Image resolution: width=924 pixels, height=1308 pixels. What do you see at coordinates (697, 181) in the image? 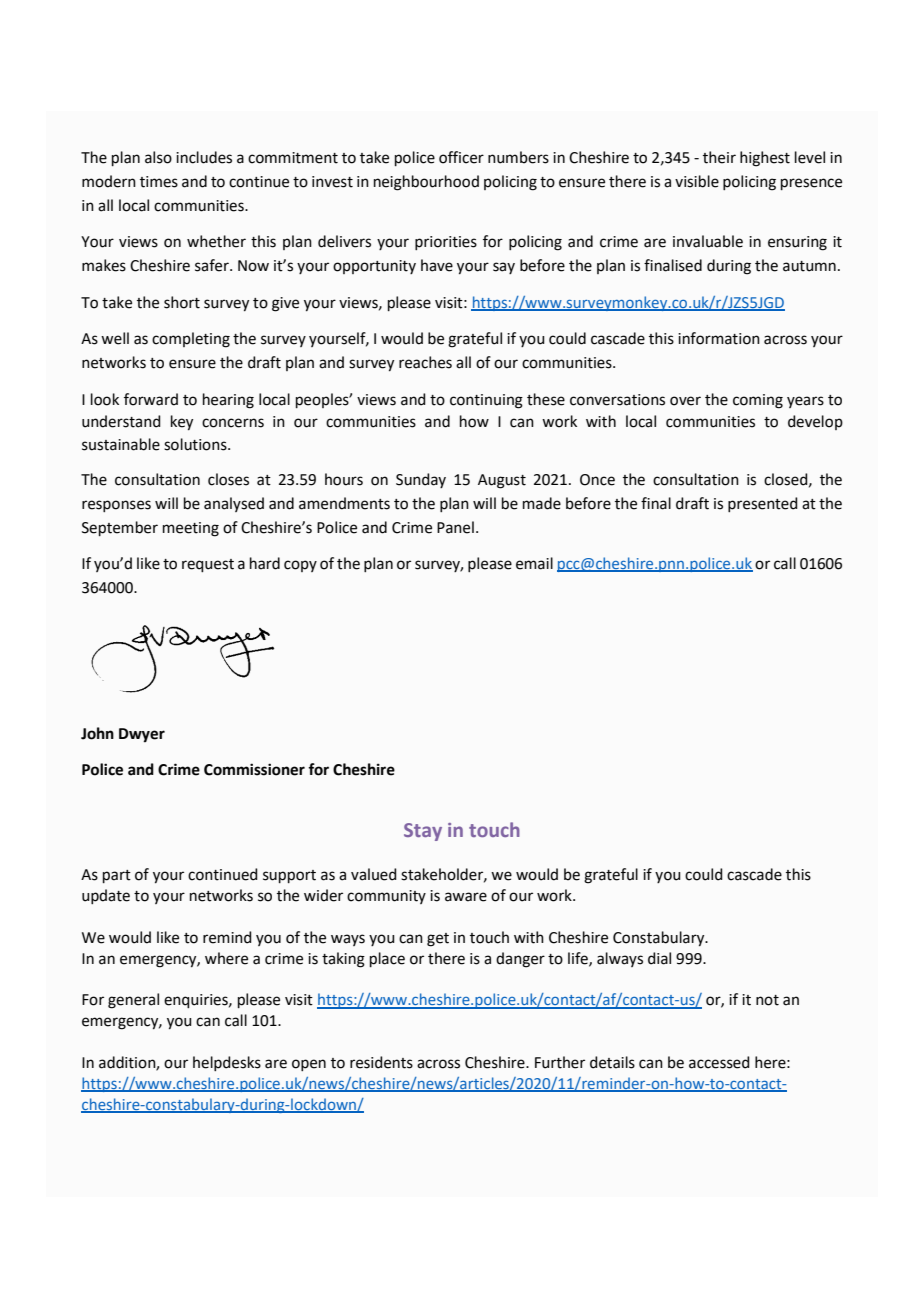
I see `visible` at bounding box center [697, 181].
